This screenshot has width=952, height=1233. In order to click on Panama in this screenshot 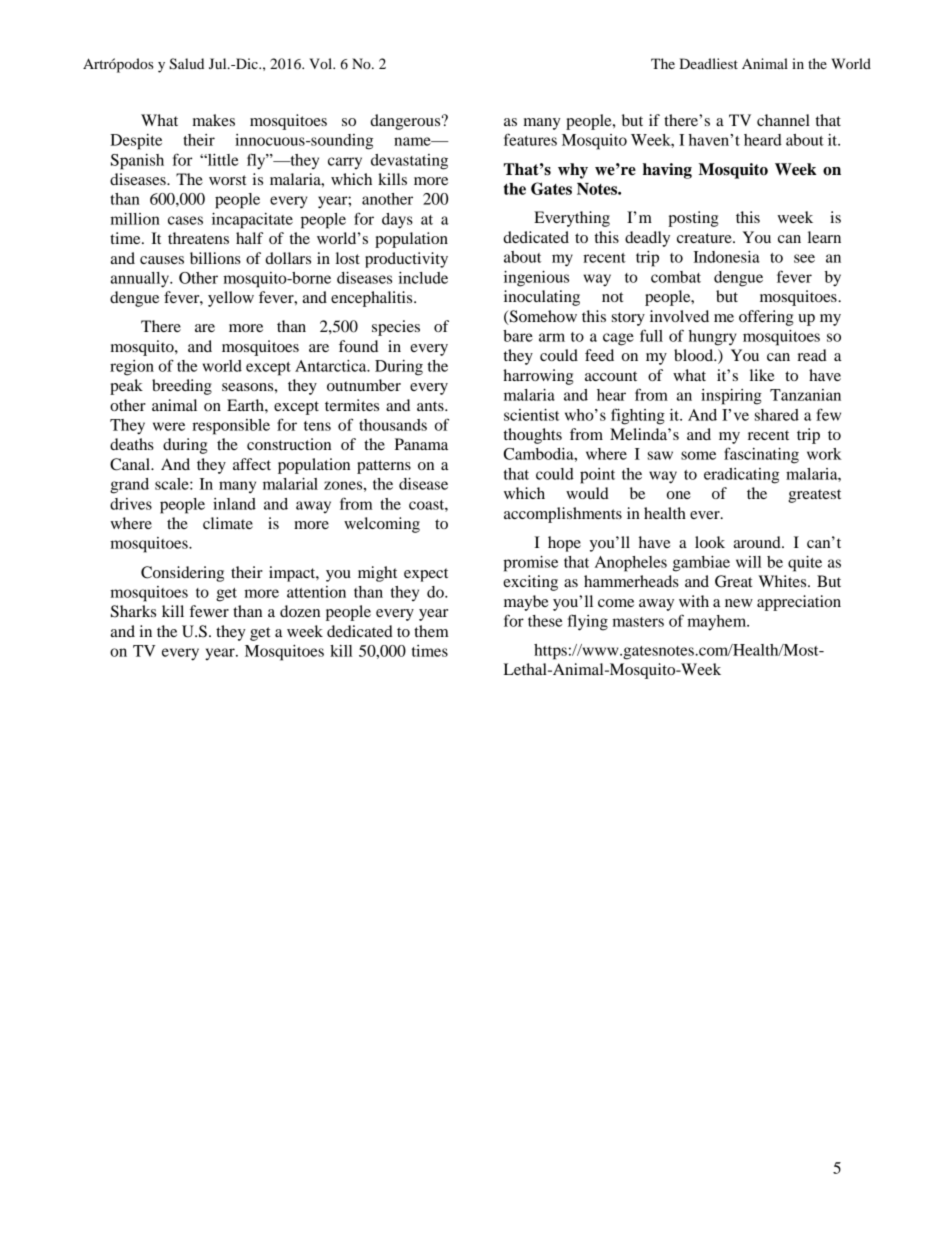, I will do `click(421, 444)`.
